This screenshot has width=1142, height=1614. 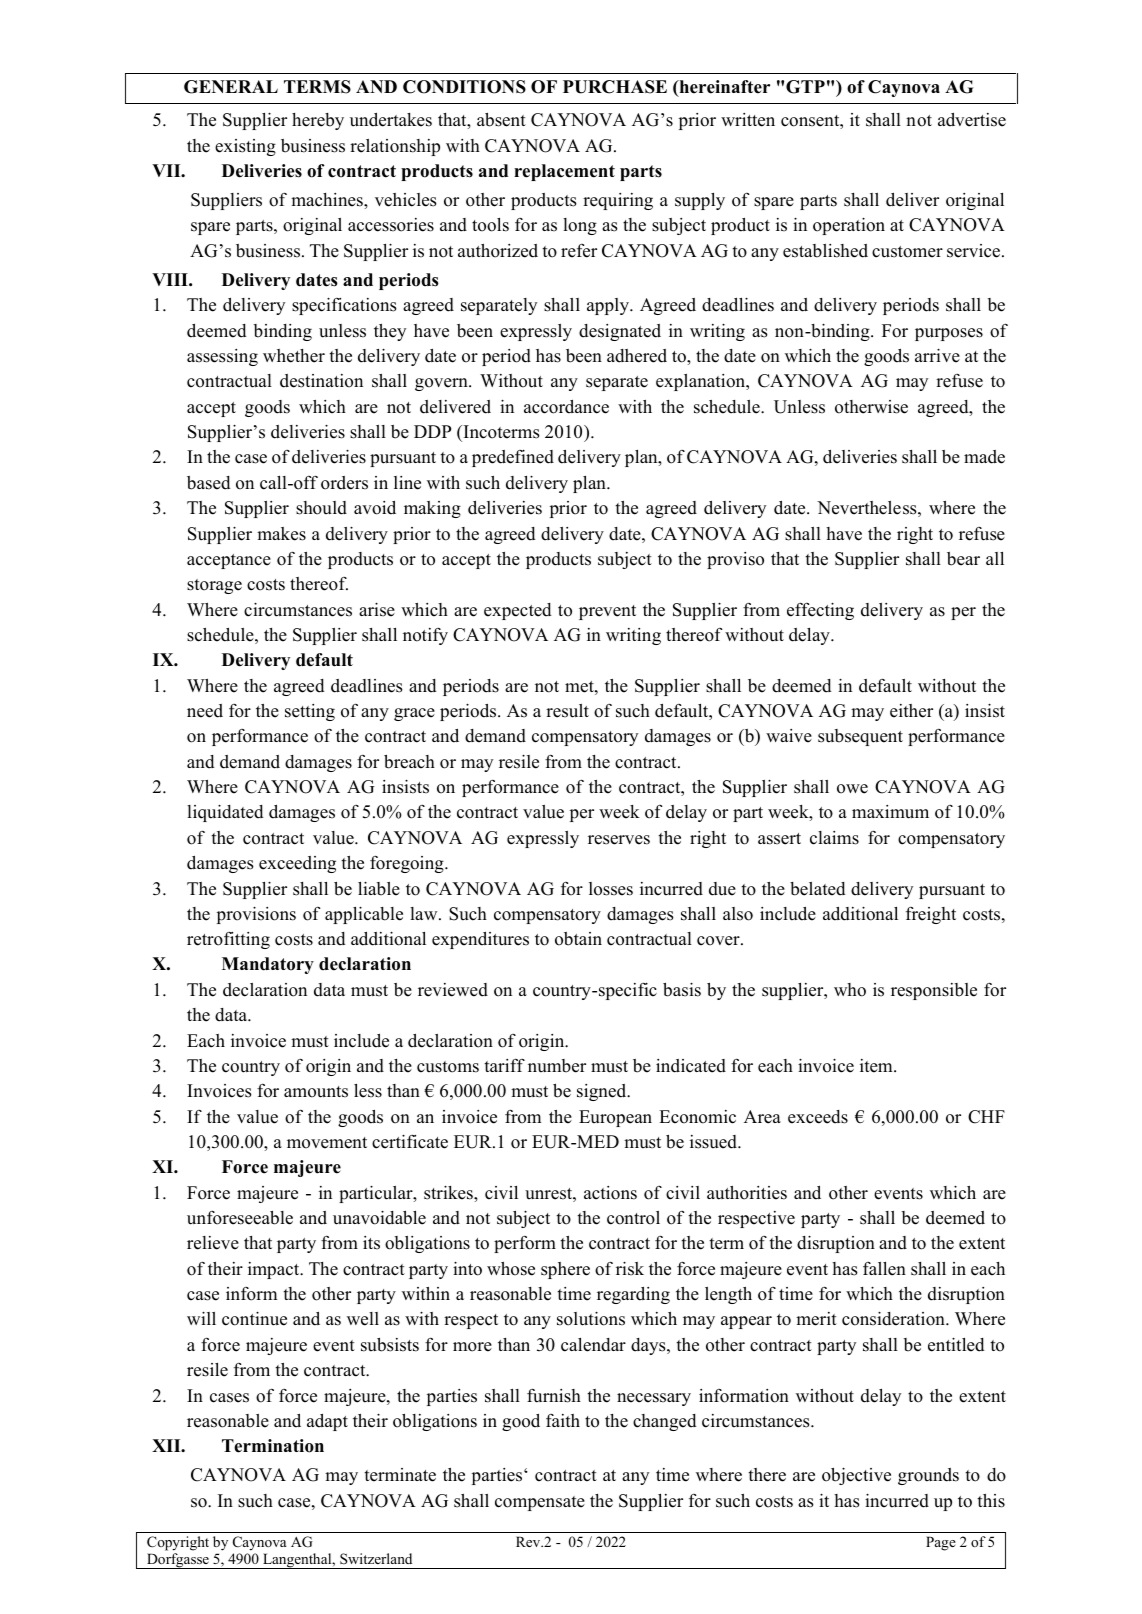 I want to click on Switzerland, so click(x=376, y=1558).
